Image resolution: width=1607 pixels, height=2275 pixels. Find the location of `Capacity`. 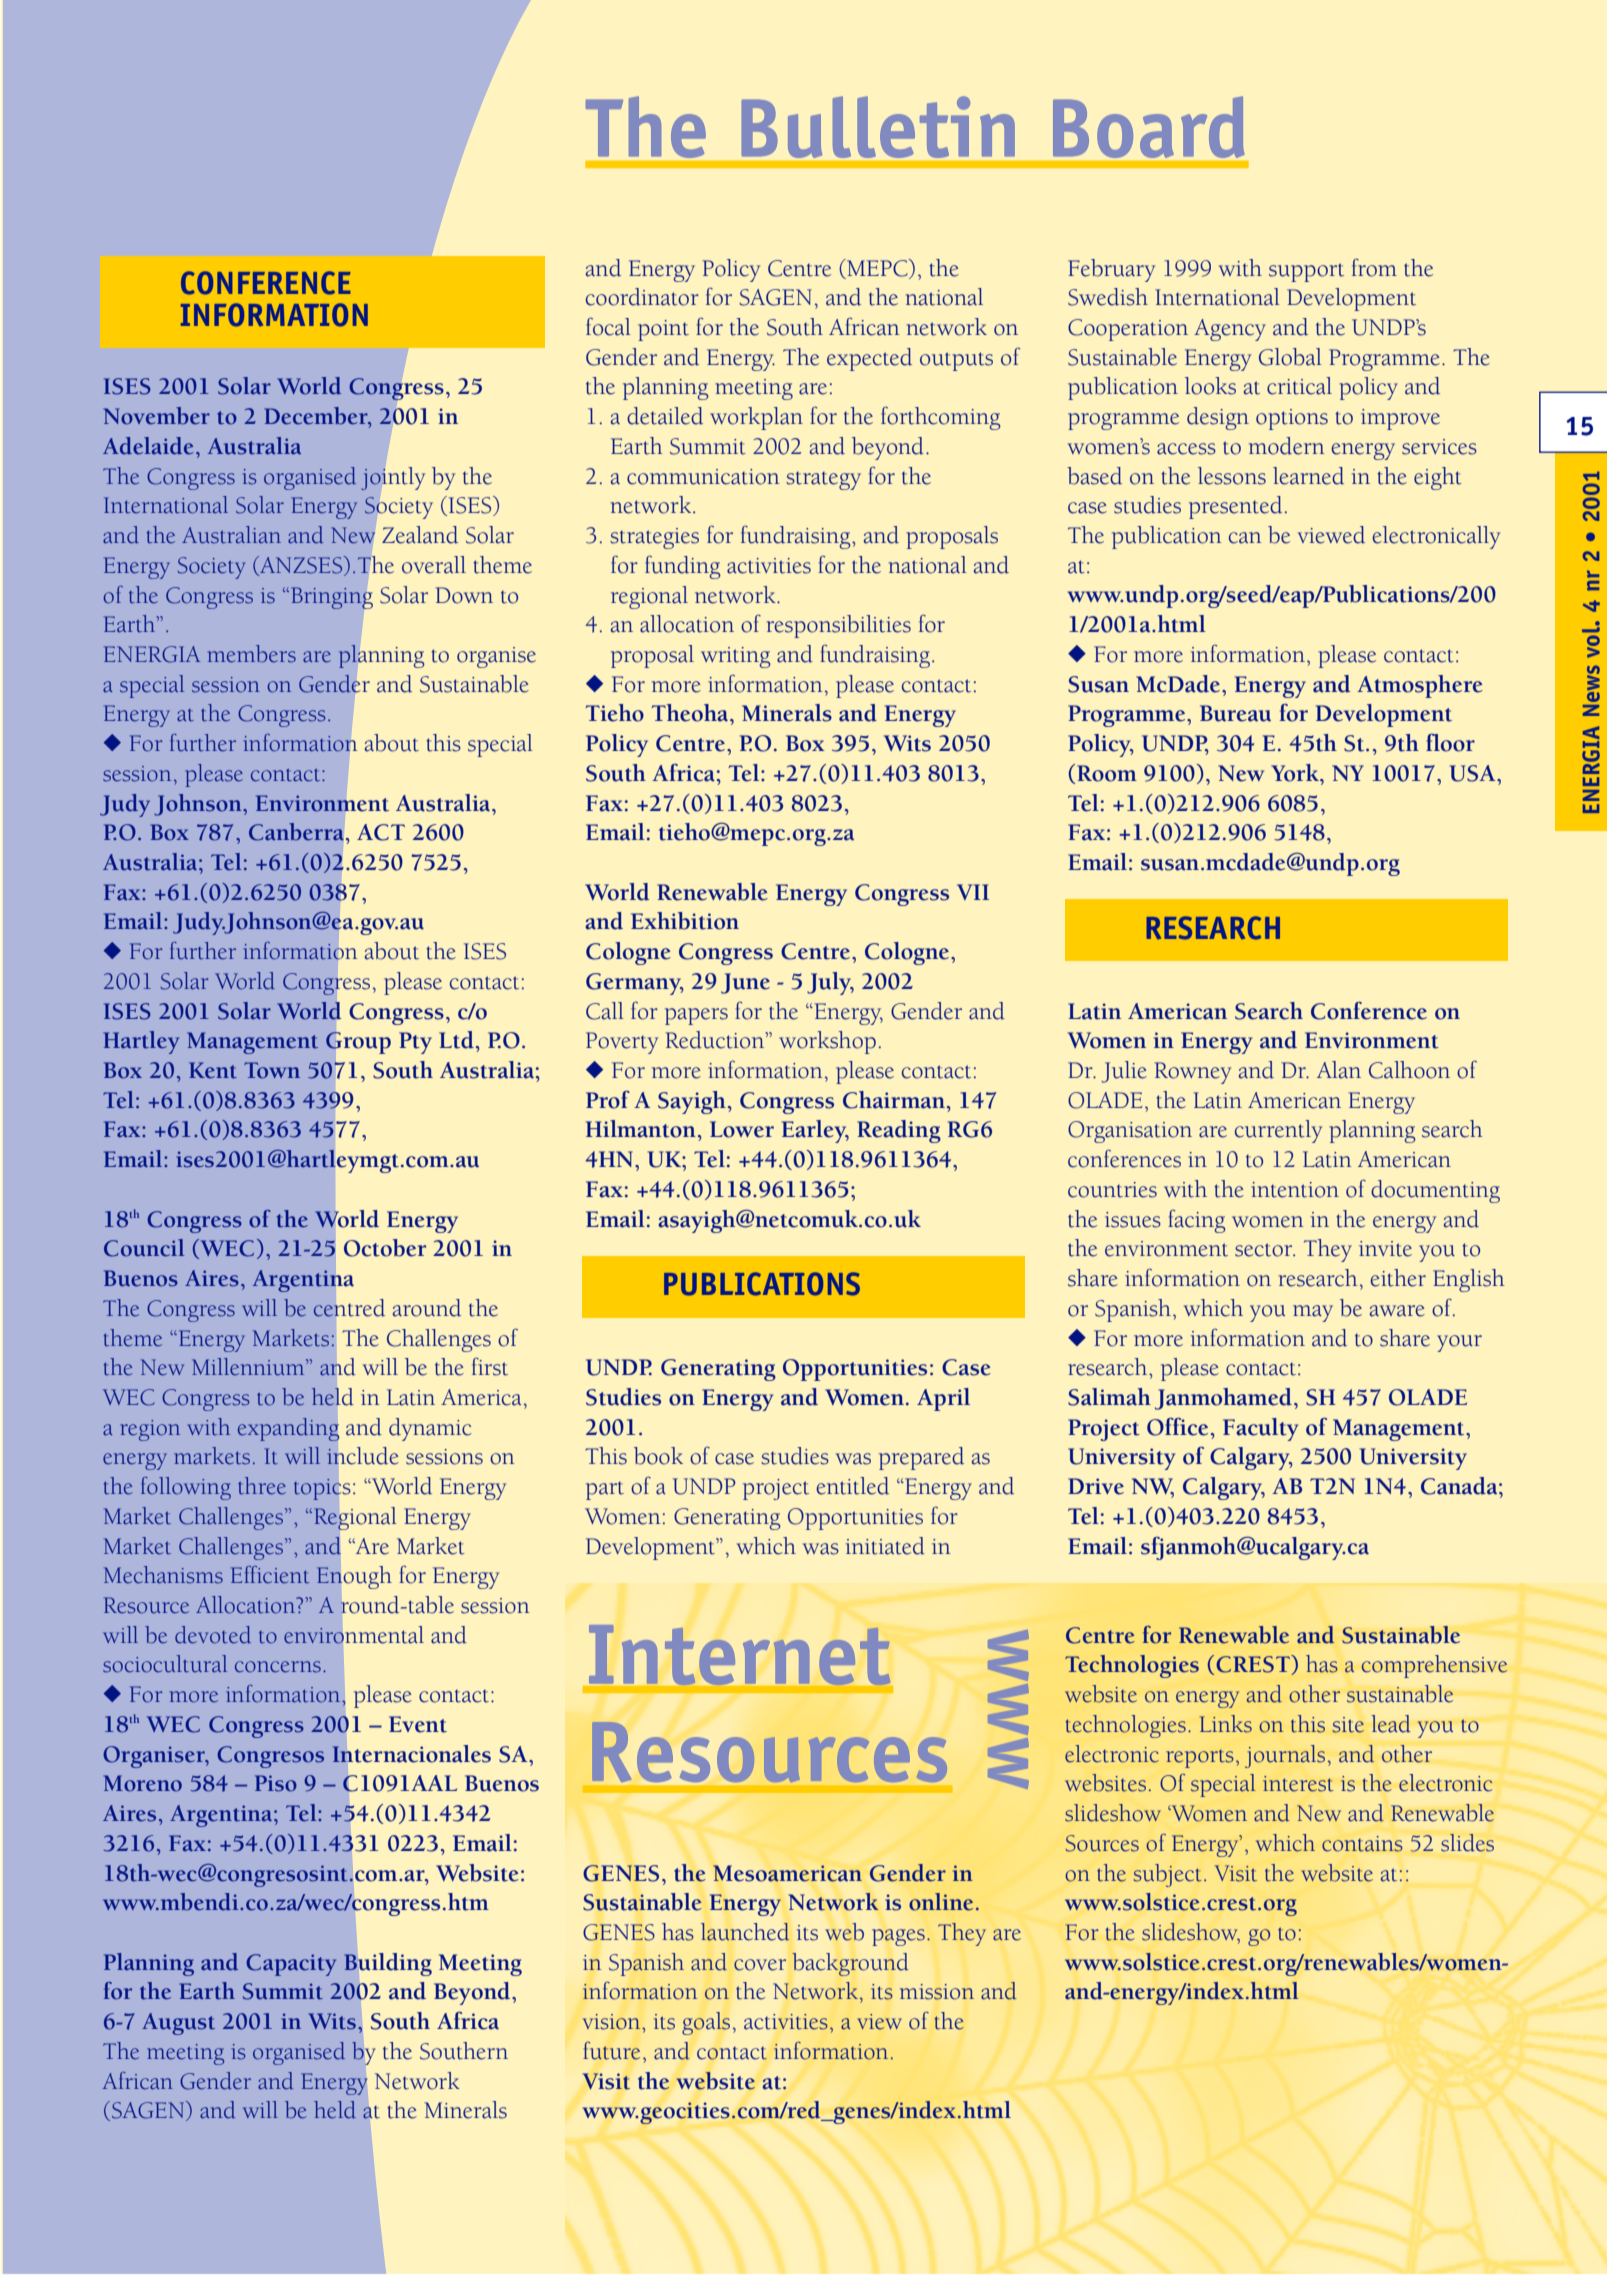

Capacity is located at coordinates (291, 1965).
